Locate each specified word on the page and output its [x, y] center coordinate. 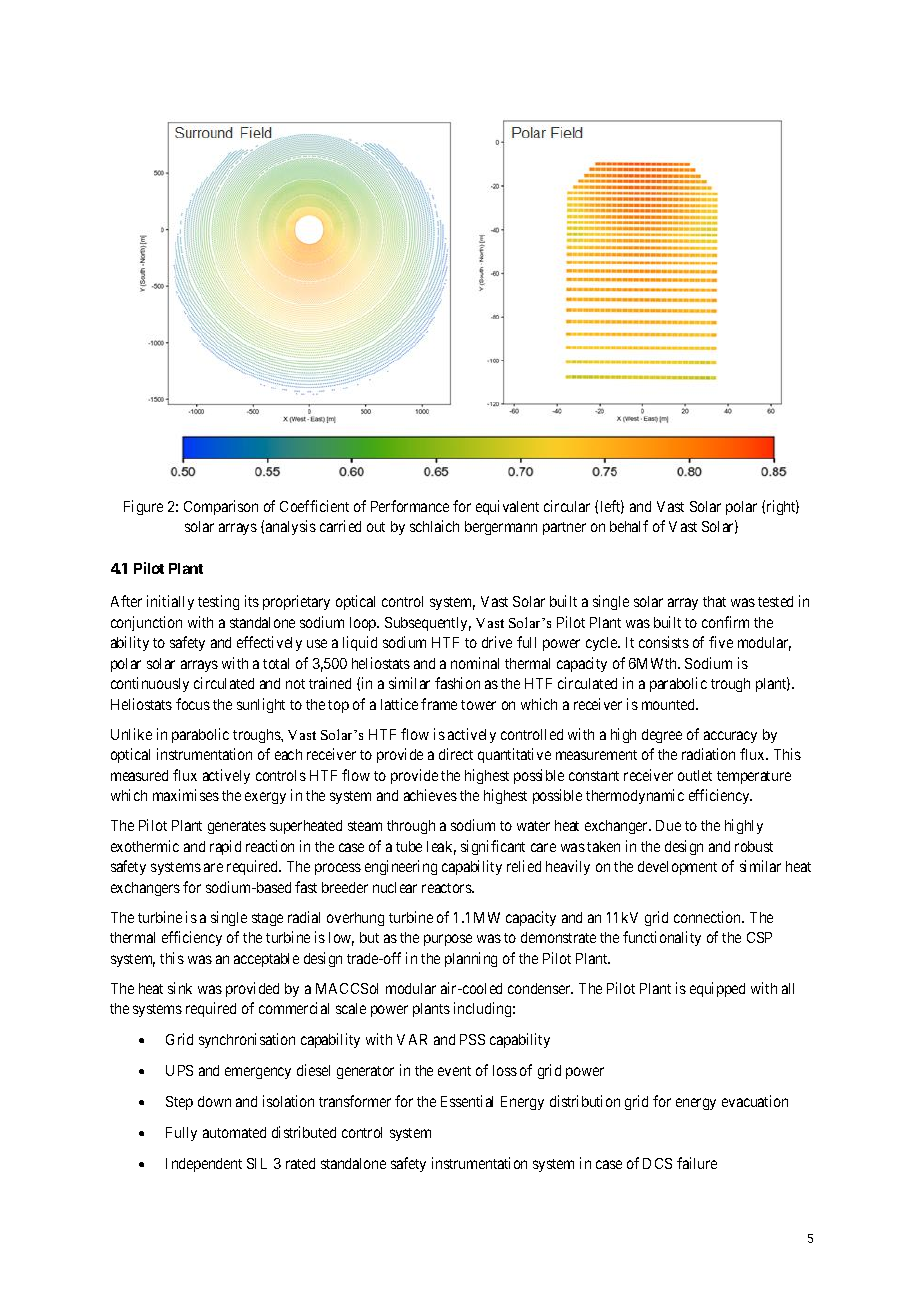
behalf [629, 526]
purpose [448, 940]
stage [267, 919]
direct [456, 754]
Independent [204, 1165]
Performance [410, 506]
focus [193, 704]
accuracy [730, 737]
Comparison [221, 507]
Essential [467, 1101]
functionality [662, 938]
